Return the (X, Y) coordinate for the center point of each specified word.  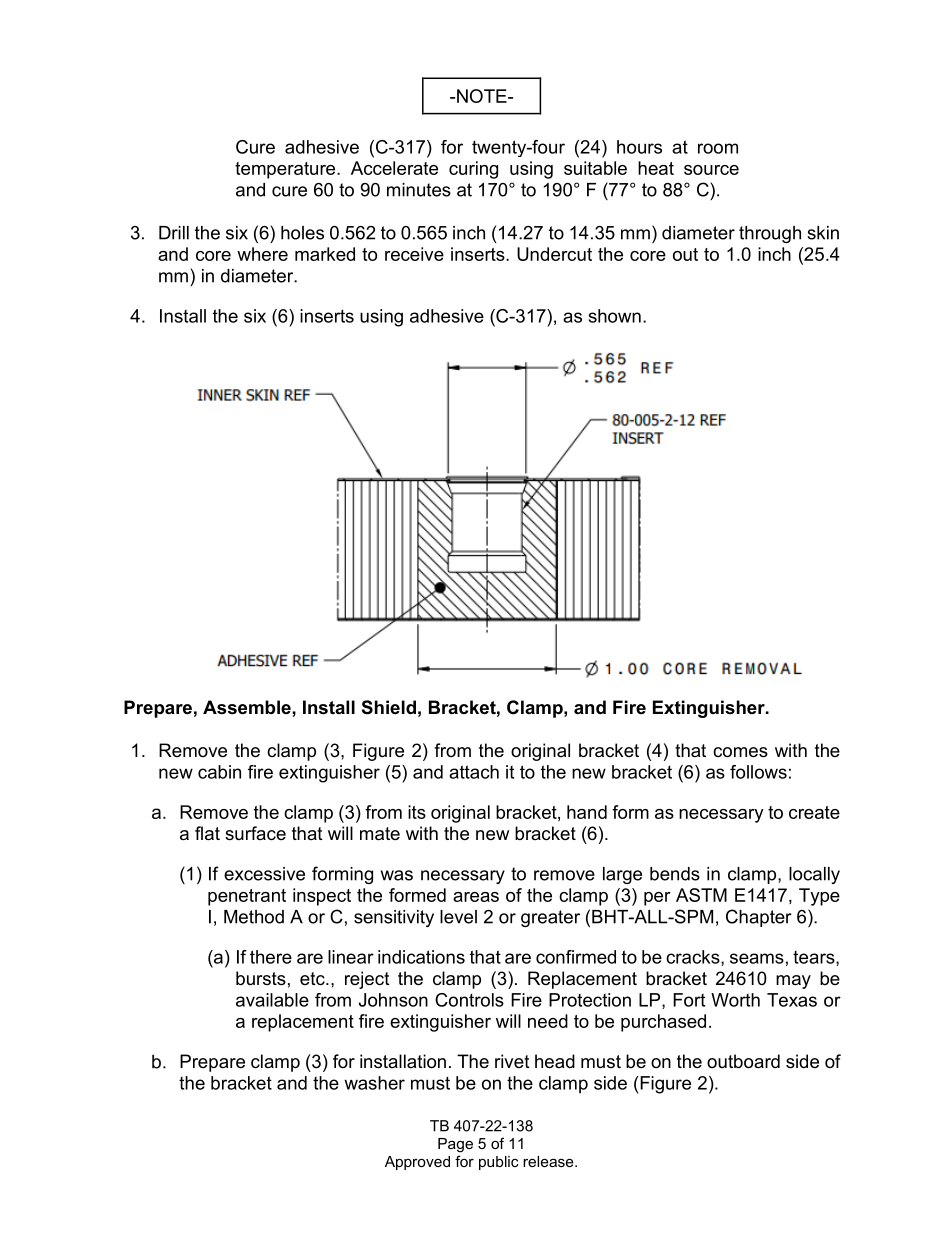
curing (473, 170)
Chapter (759, 918)
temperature (286, 170)
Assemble (248, 707)
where (262, 254)
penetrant (247, 897)
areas (476, 897)
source (711, 170)
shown (615, 316)
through (770, 234)
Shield (389, 707)
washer (374, 1083)
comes (740, 752)
